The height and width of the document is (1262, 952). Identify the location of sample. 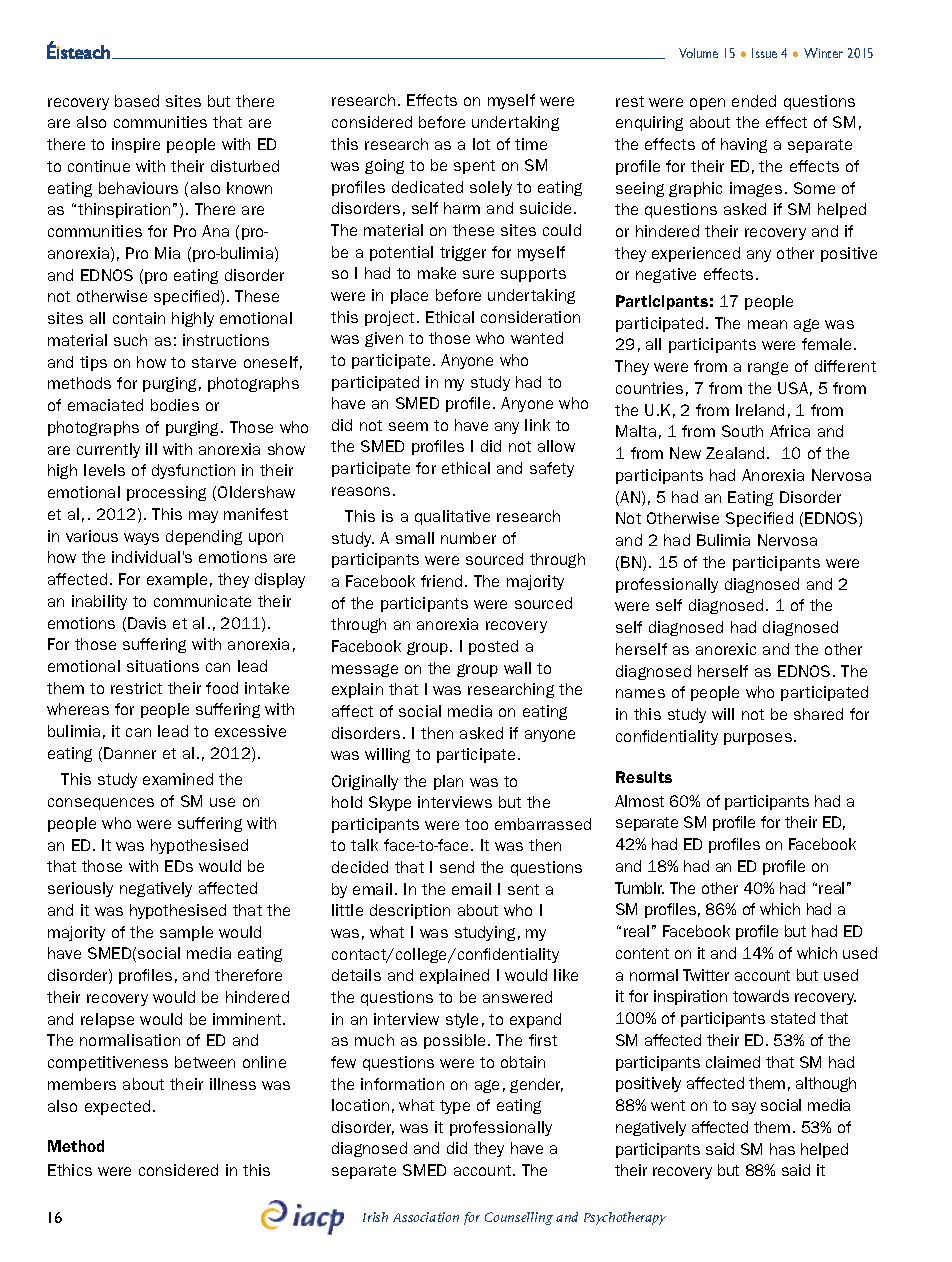
(186, 933).
